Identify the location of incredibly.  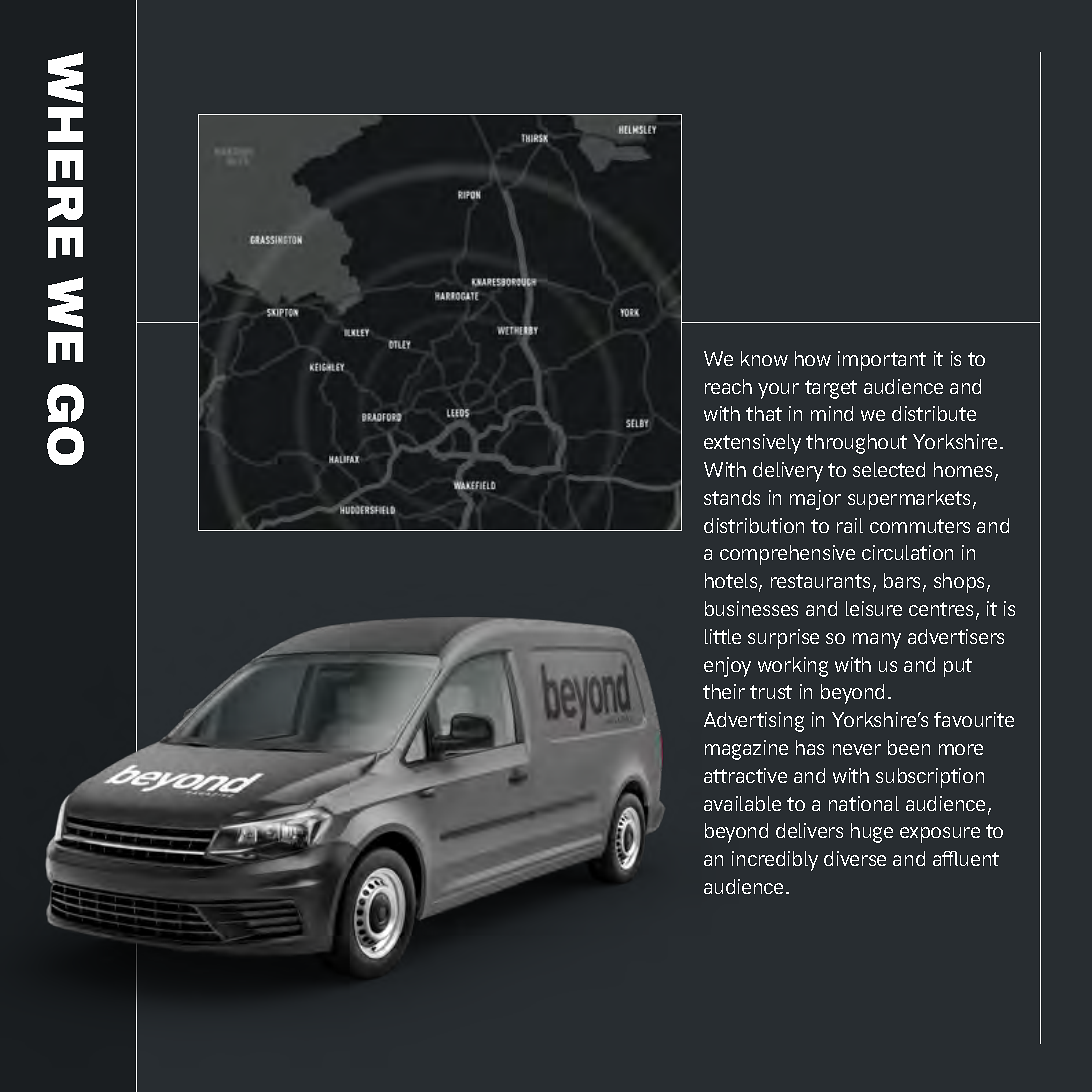
(775, 861).
